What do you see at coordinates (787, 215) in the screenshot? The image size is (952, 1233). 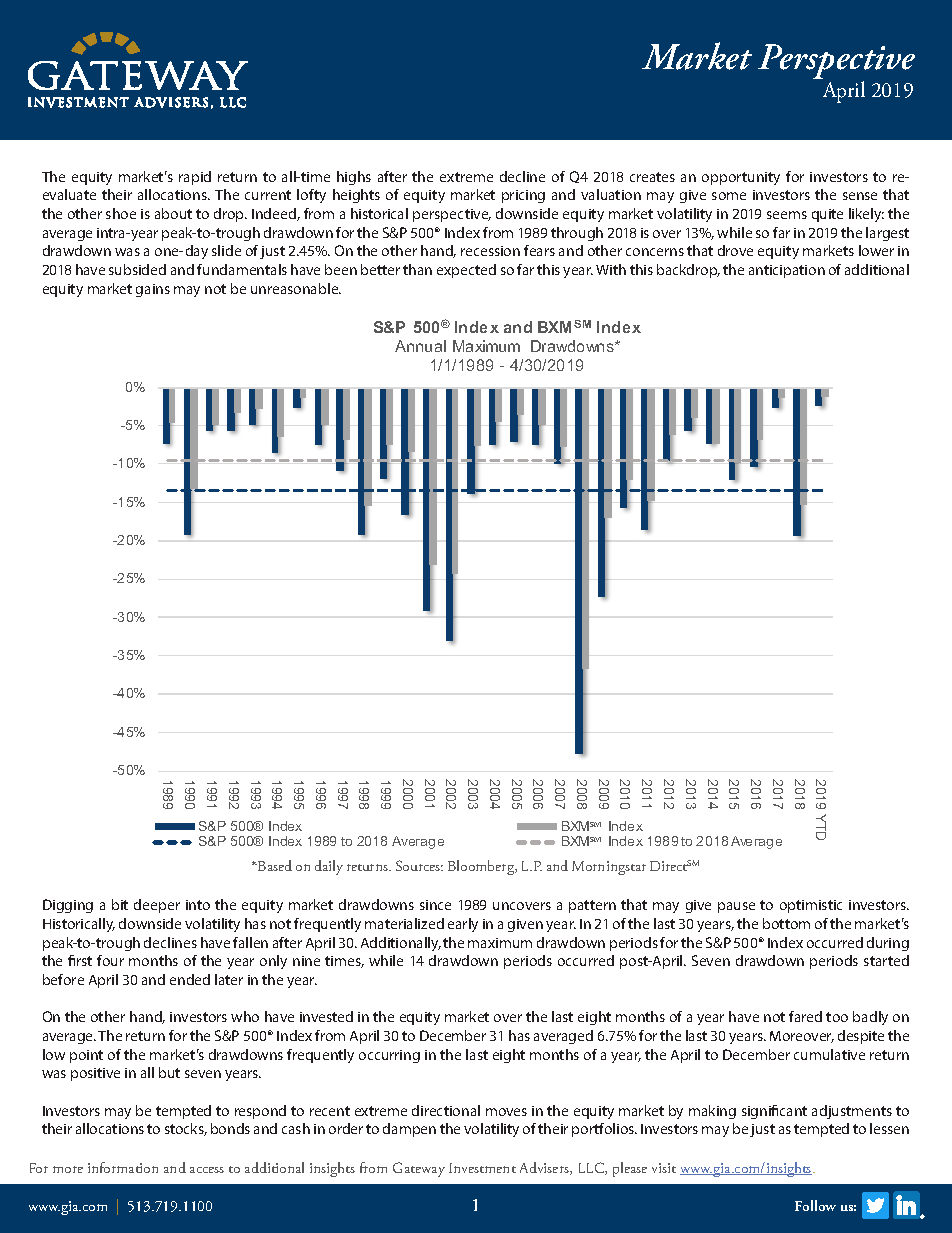 I see `seems` at bounding box center [787, 215].
